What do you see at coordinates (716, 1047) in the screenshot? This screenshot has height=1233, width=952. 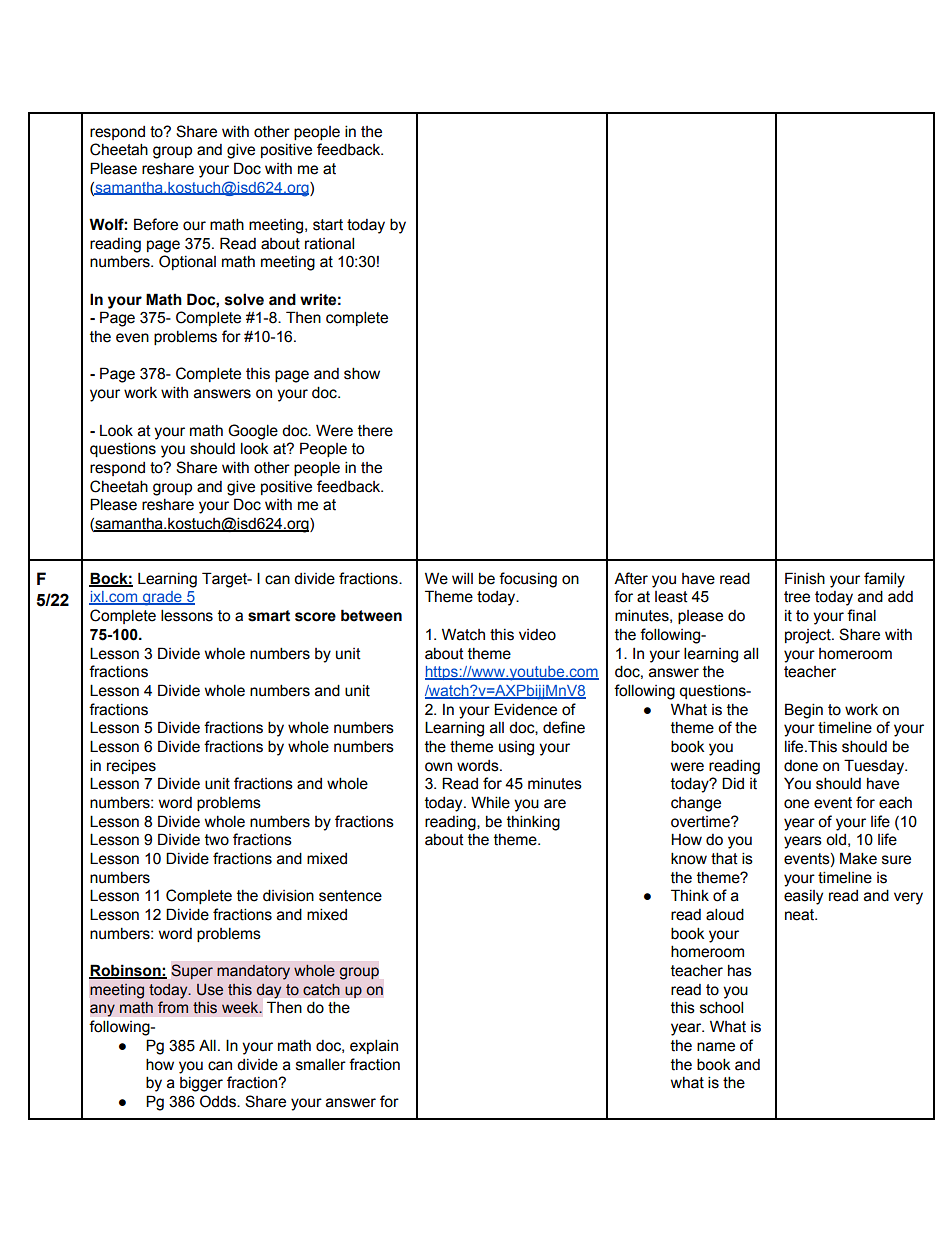 I see `name` at bounding box center [716, 1047].
